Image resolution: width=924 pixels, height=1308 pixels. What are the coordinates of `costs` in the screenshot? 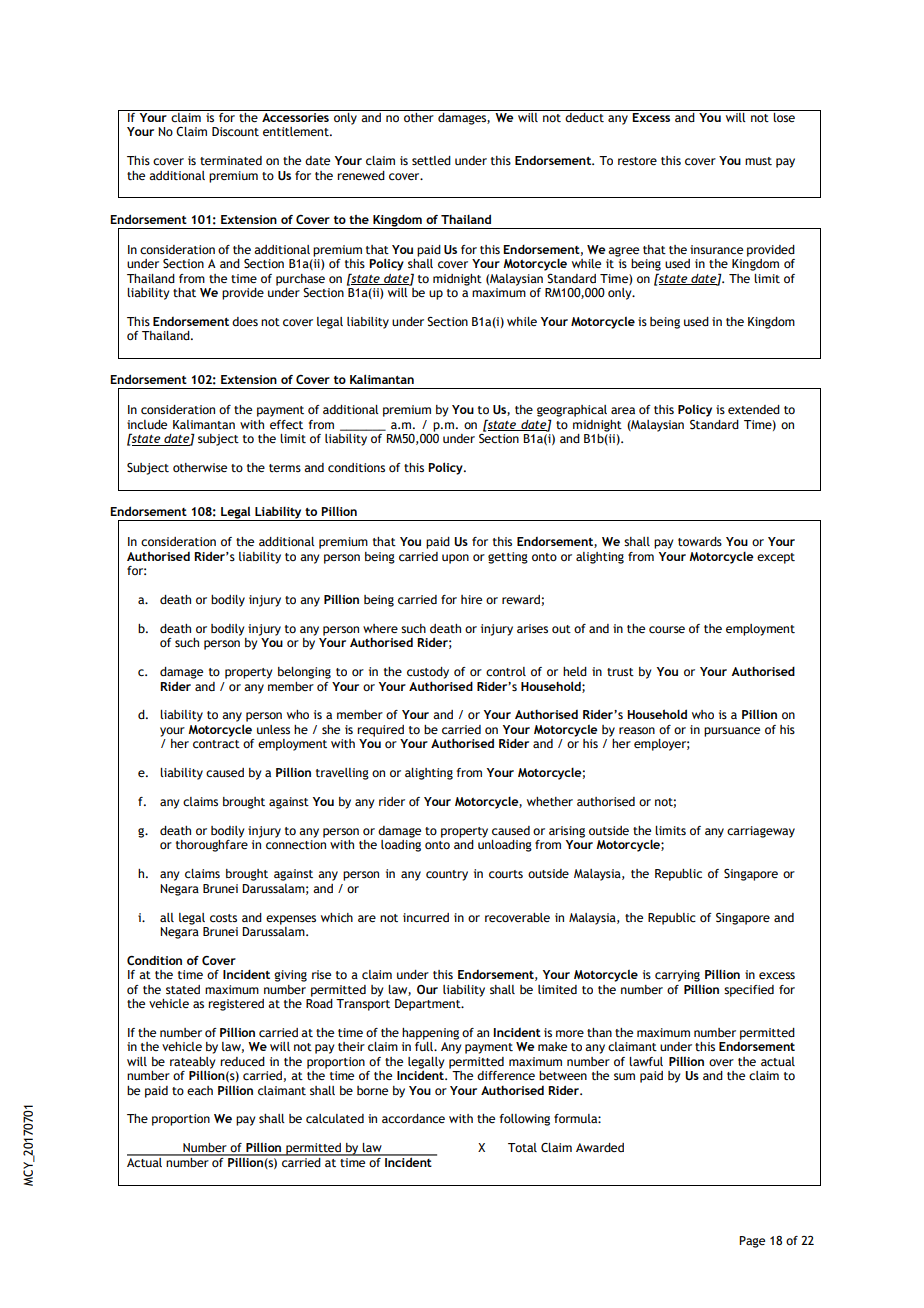 It's located at (223, 918).
